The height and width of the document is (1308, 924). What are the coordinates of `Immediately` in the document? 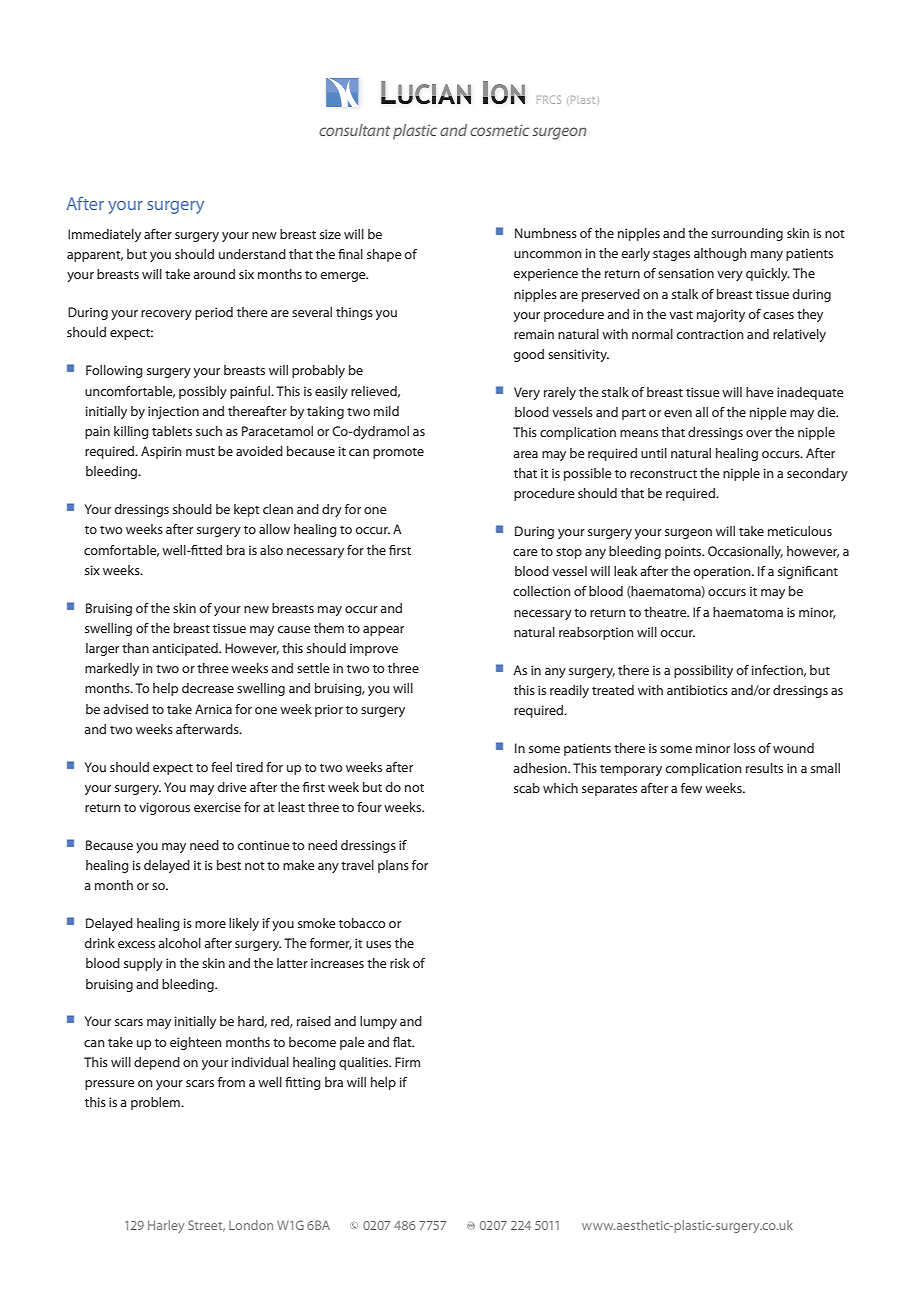 It's located at (104, 235).
